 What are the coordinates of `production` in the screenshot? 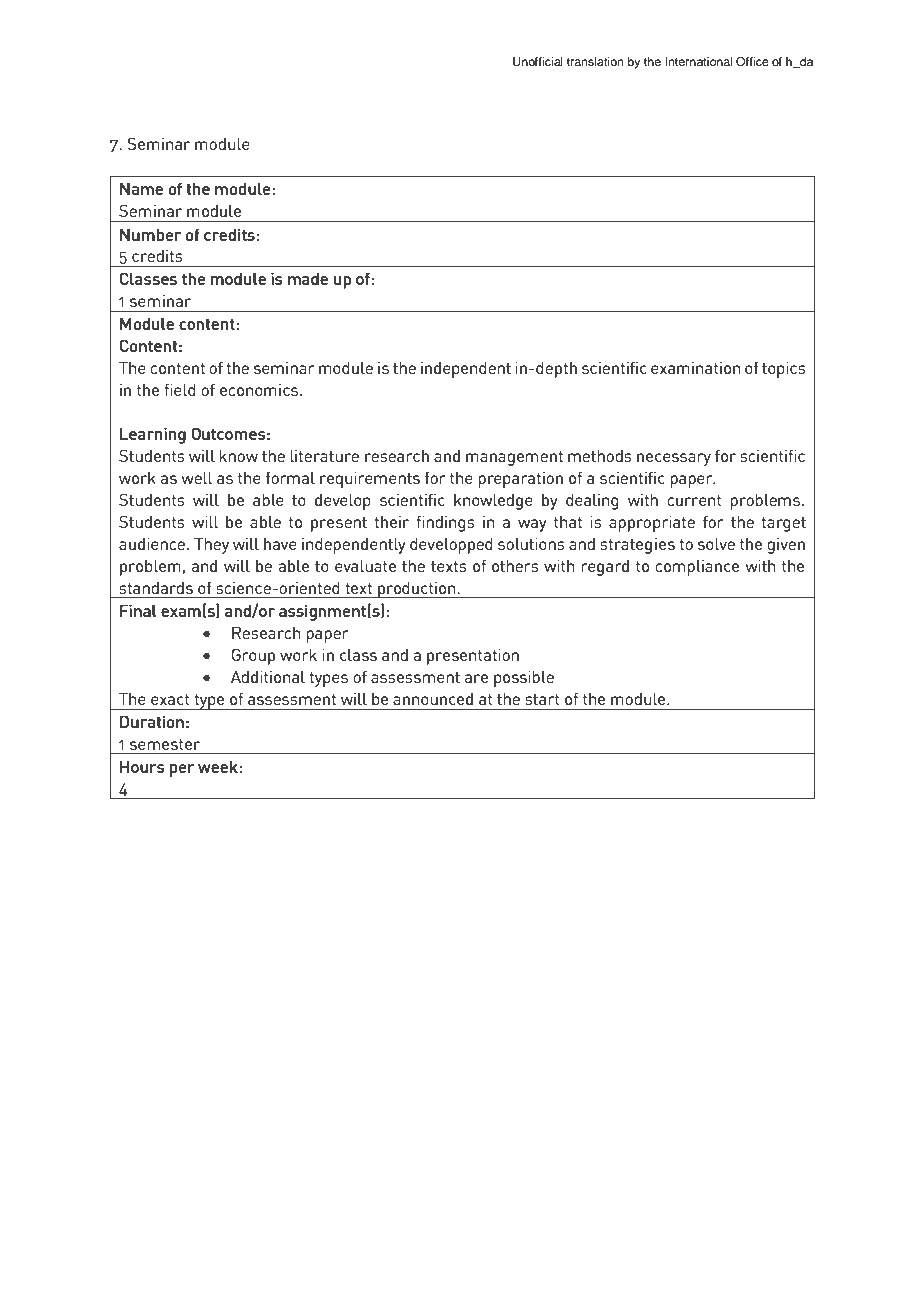 It's located at (417, 589).
